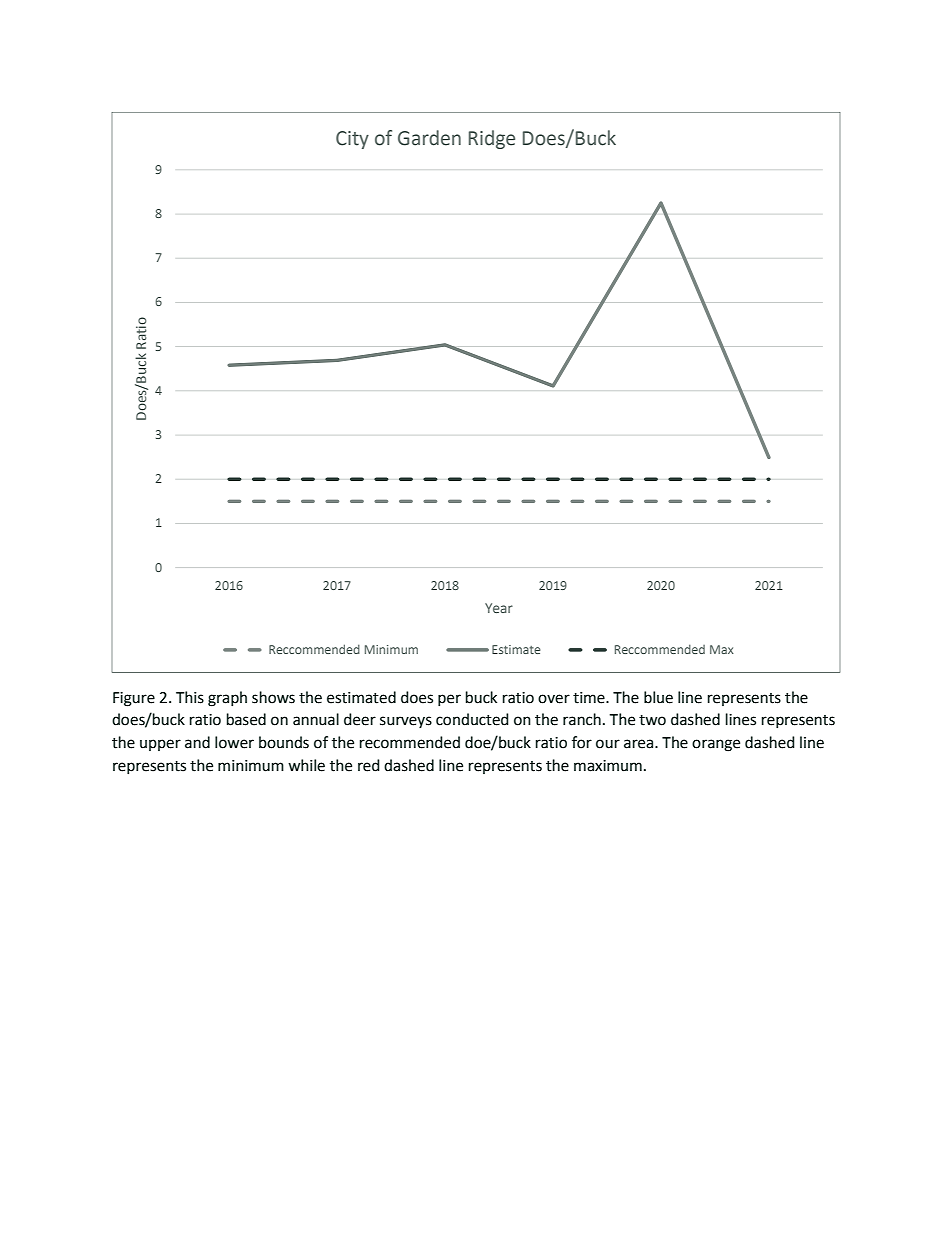  I want to click on recommended, so click(410, 742).
